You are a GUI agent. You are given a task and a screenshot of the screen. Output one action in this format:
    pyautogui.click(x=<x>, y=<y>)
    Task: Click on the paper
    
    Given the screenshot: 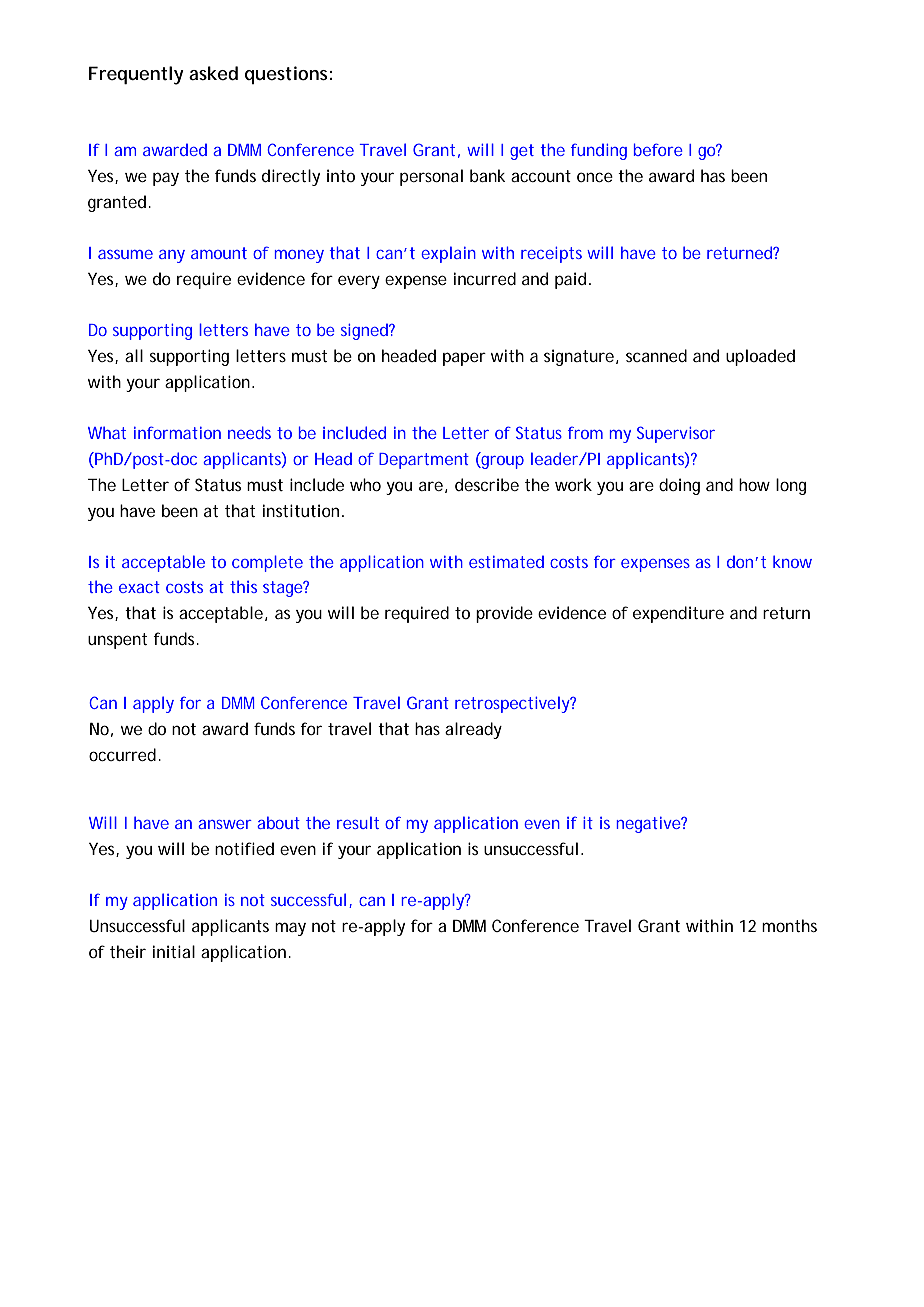 What is the action you would take?
    pyautogui.click(x=464, y=359)
